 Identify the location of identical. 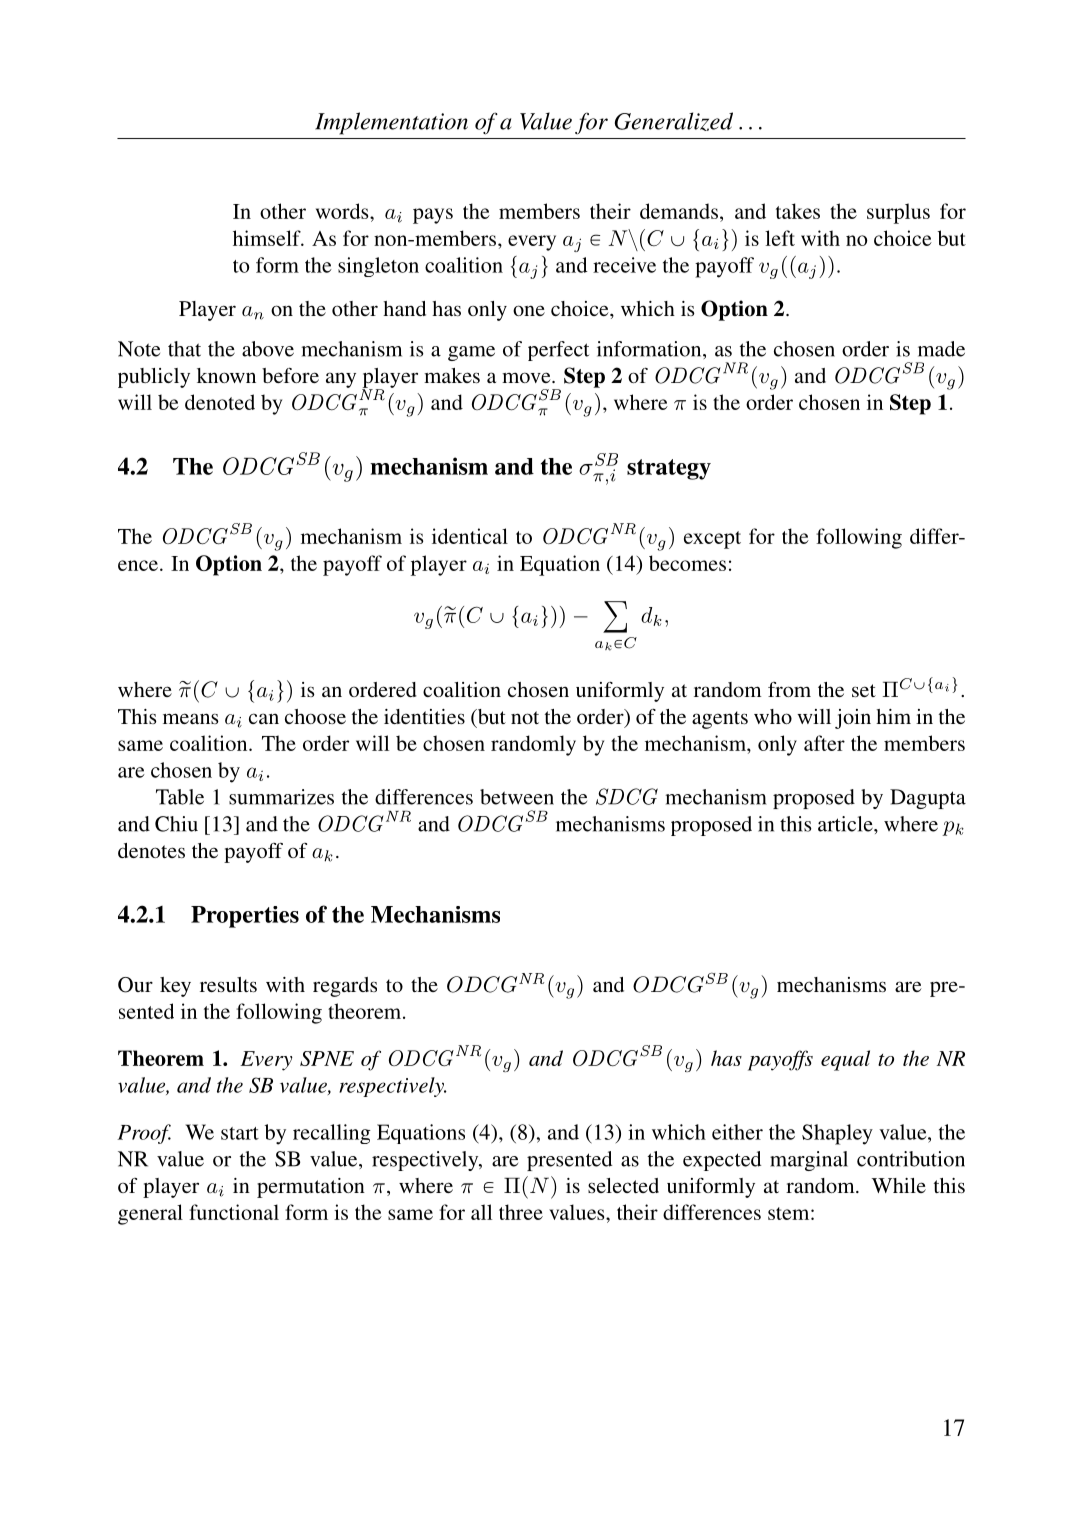
(470, 536).
